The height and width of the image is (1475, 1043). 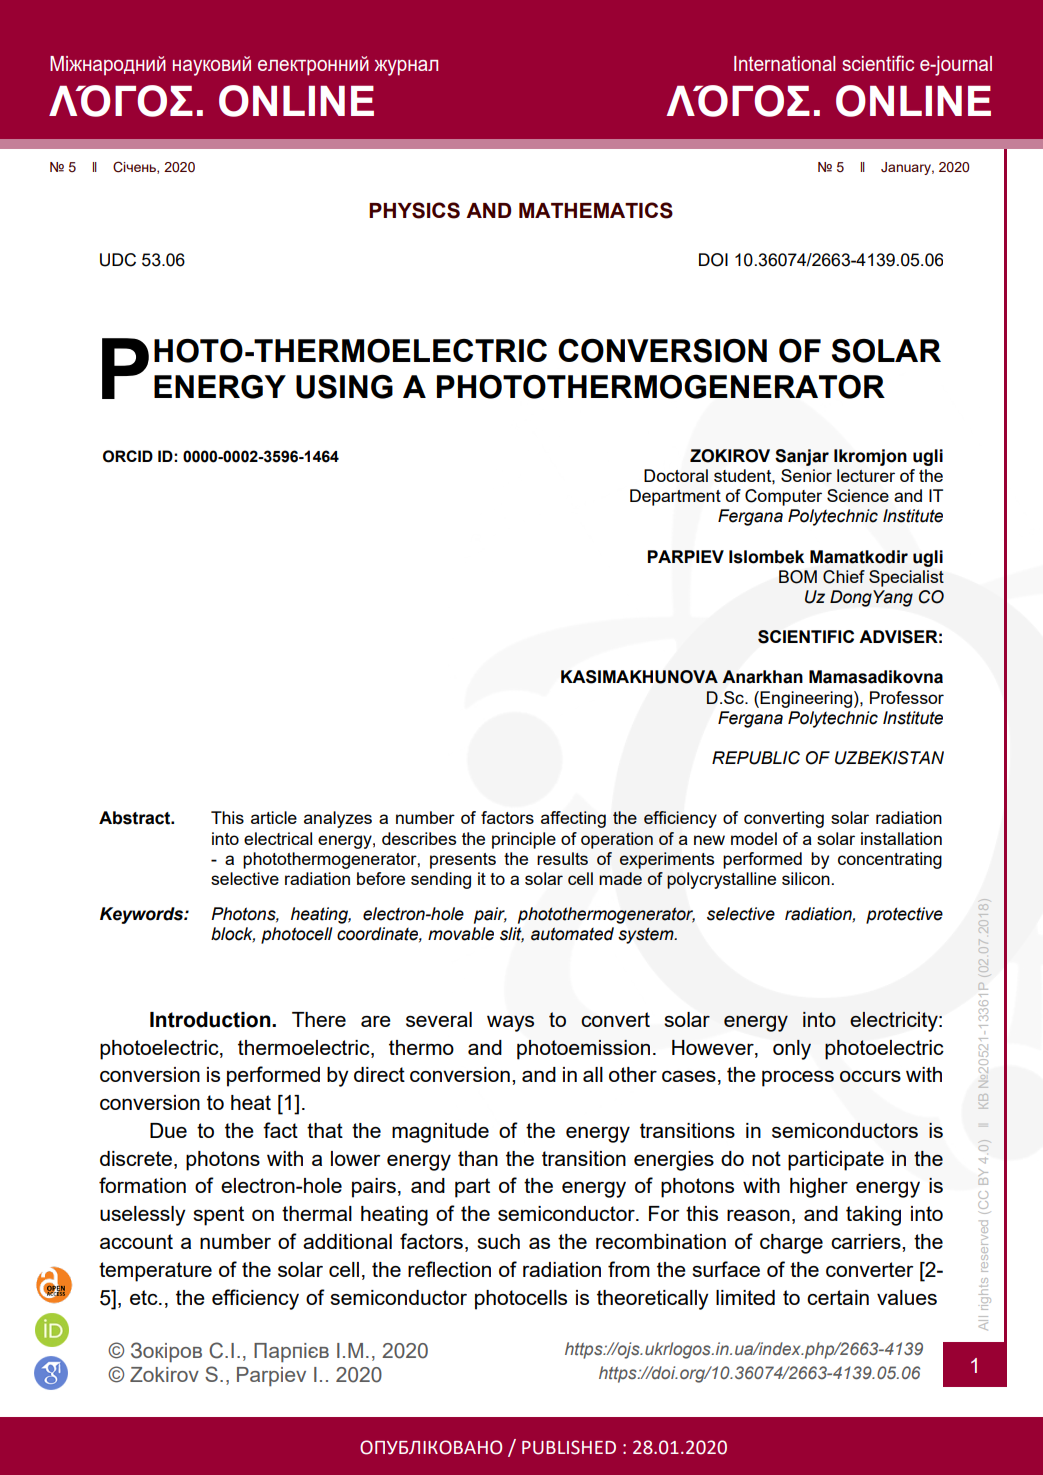 What do you see at coordinates (145, 1297) in the image?
I see `etc` at bounding box center [145, 1297].
